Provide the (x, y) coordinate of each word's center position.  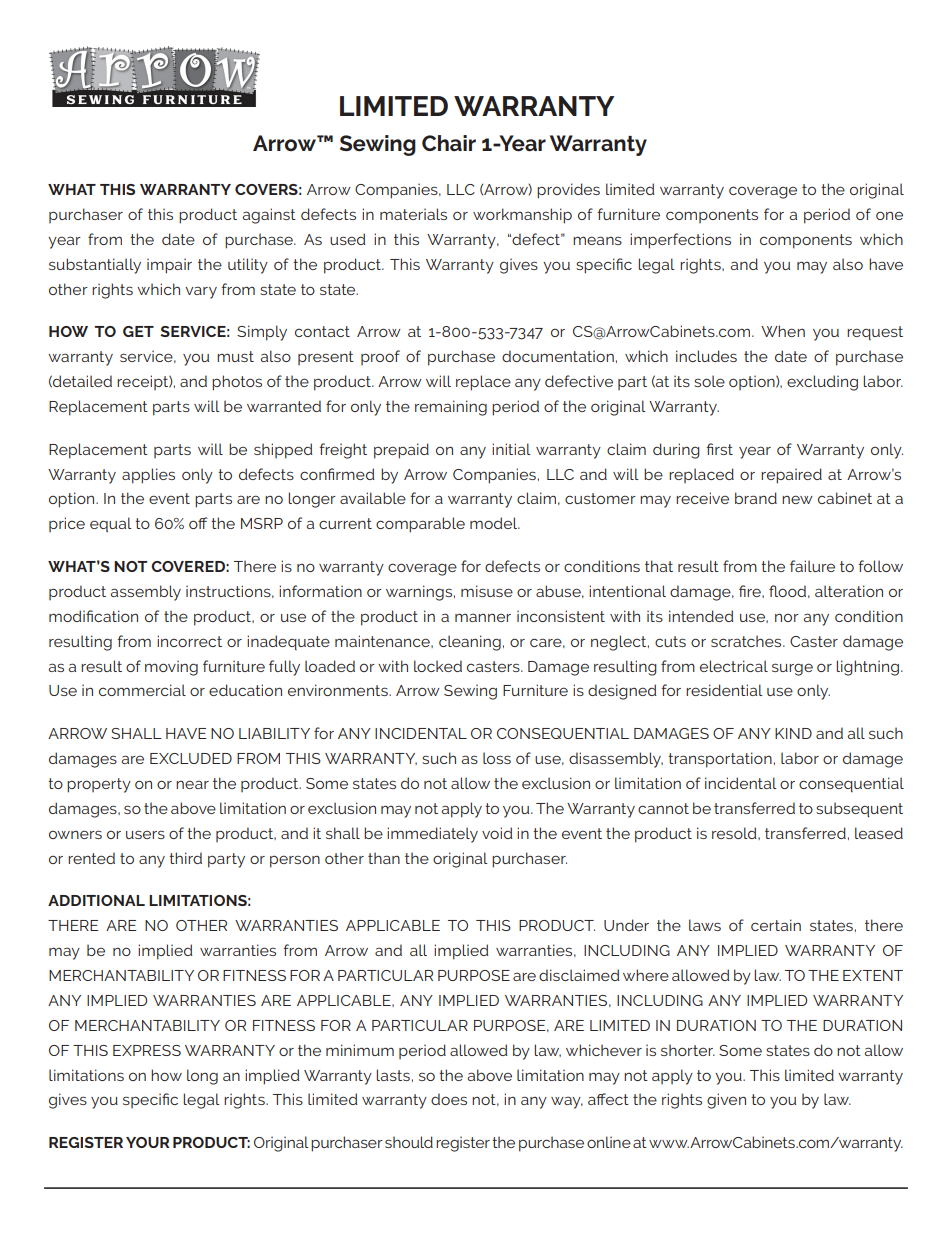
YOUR (148, 1142)
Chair (449, 143)
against (269, 216)
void (497, 833)
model (495, 523)
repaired (791, 476)
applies (148, 476)
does (449, 1099)
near (192, 784)
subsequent (859, 810)
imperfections (680, 241)
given (726, 1101)
